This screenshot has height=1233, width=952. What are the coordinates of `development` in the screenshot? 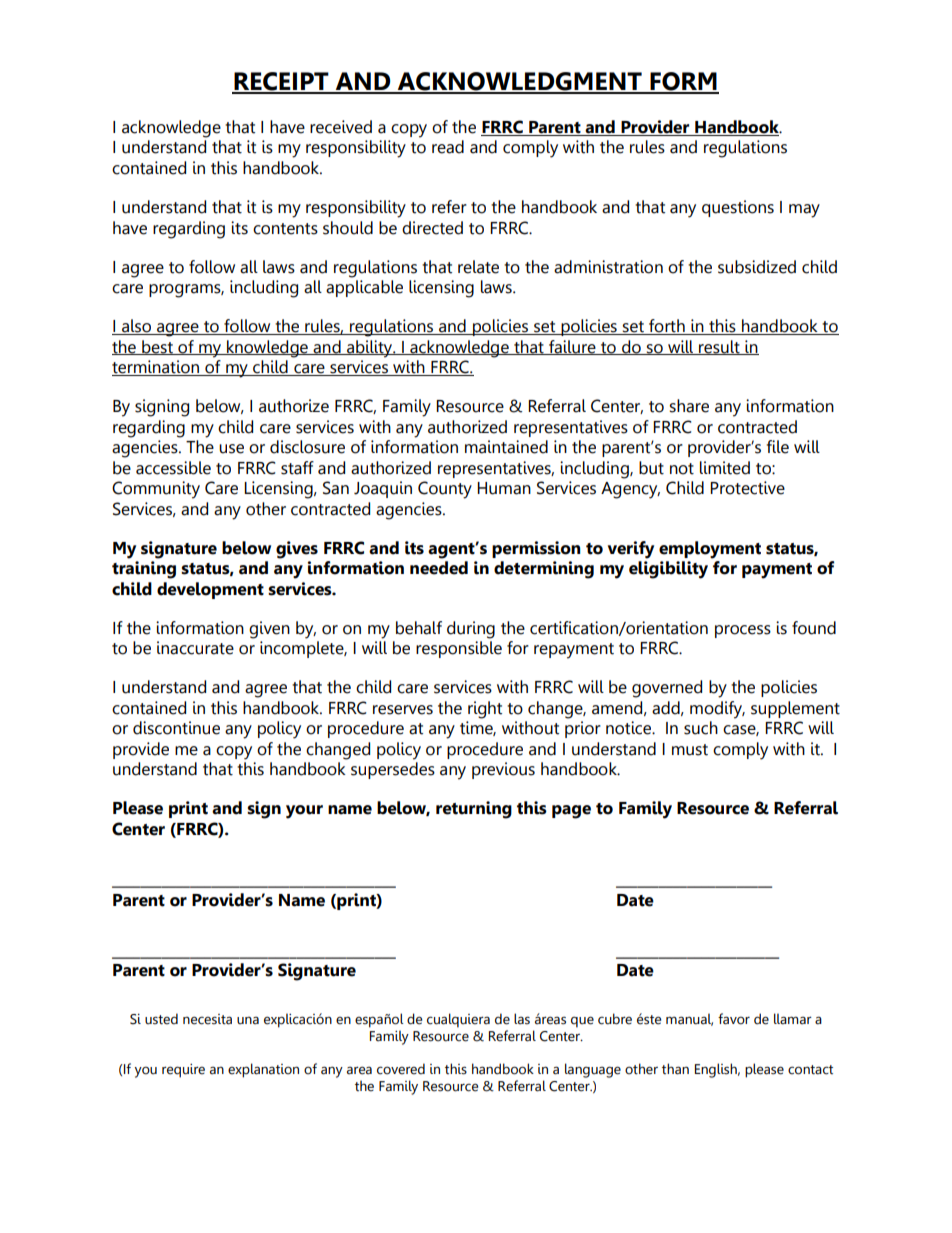 It's located at (210, 590).
